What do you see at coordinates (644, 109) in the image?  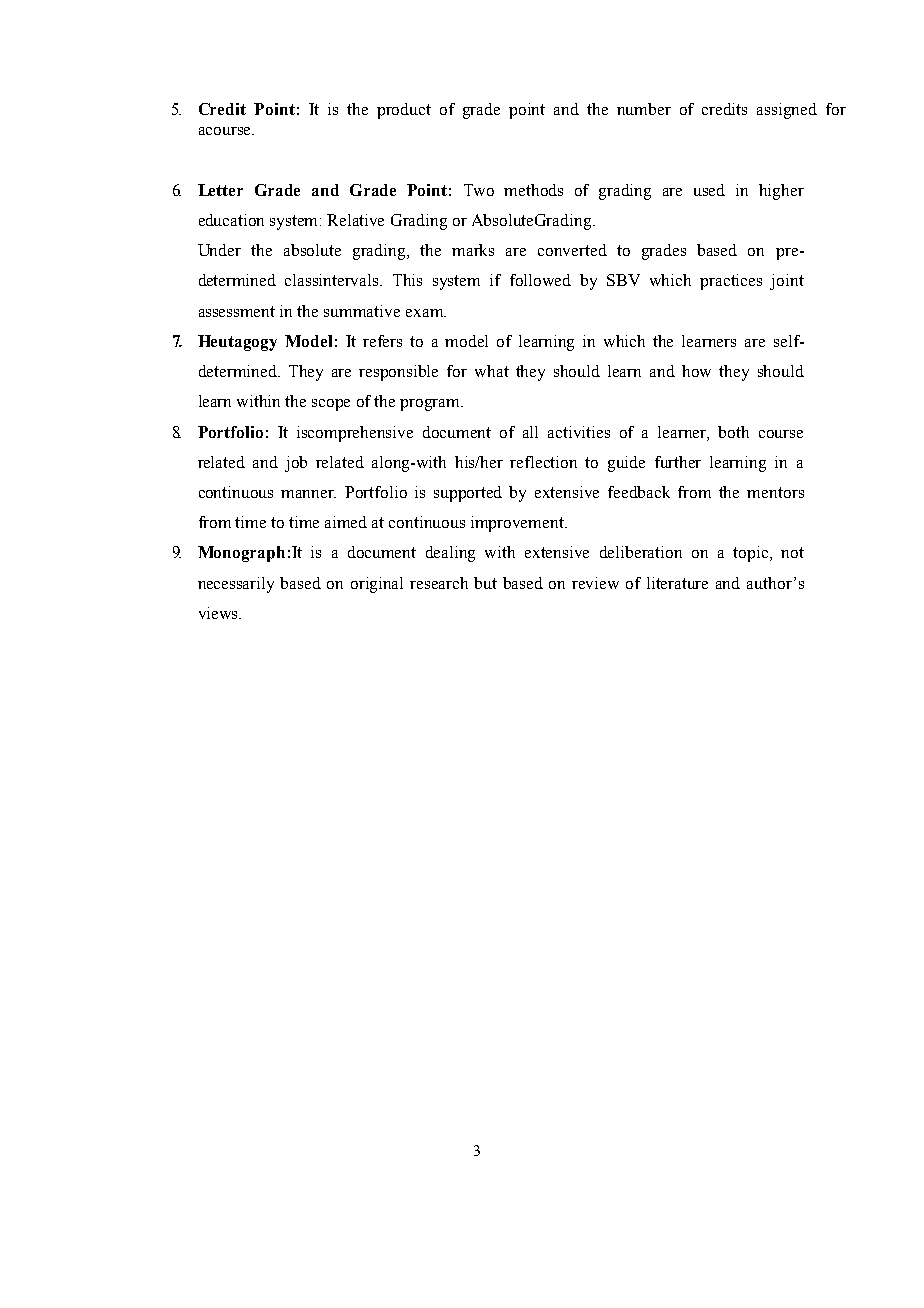 I see `number` at bounding box center [644, 109].
